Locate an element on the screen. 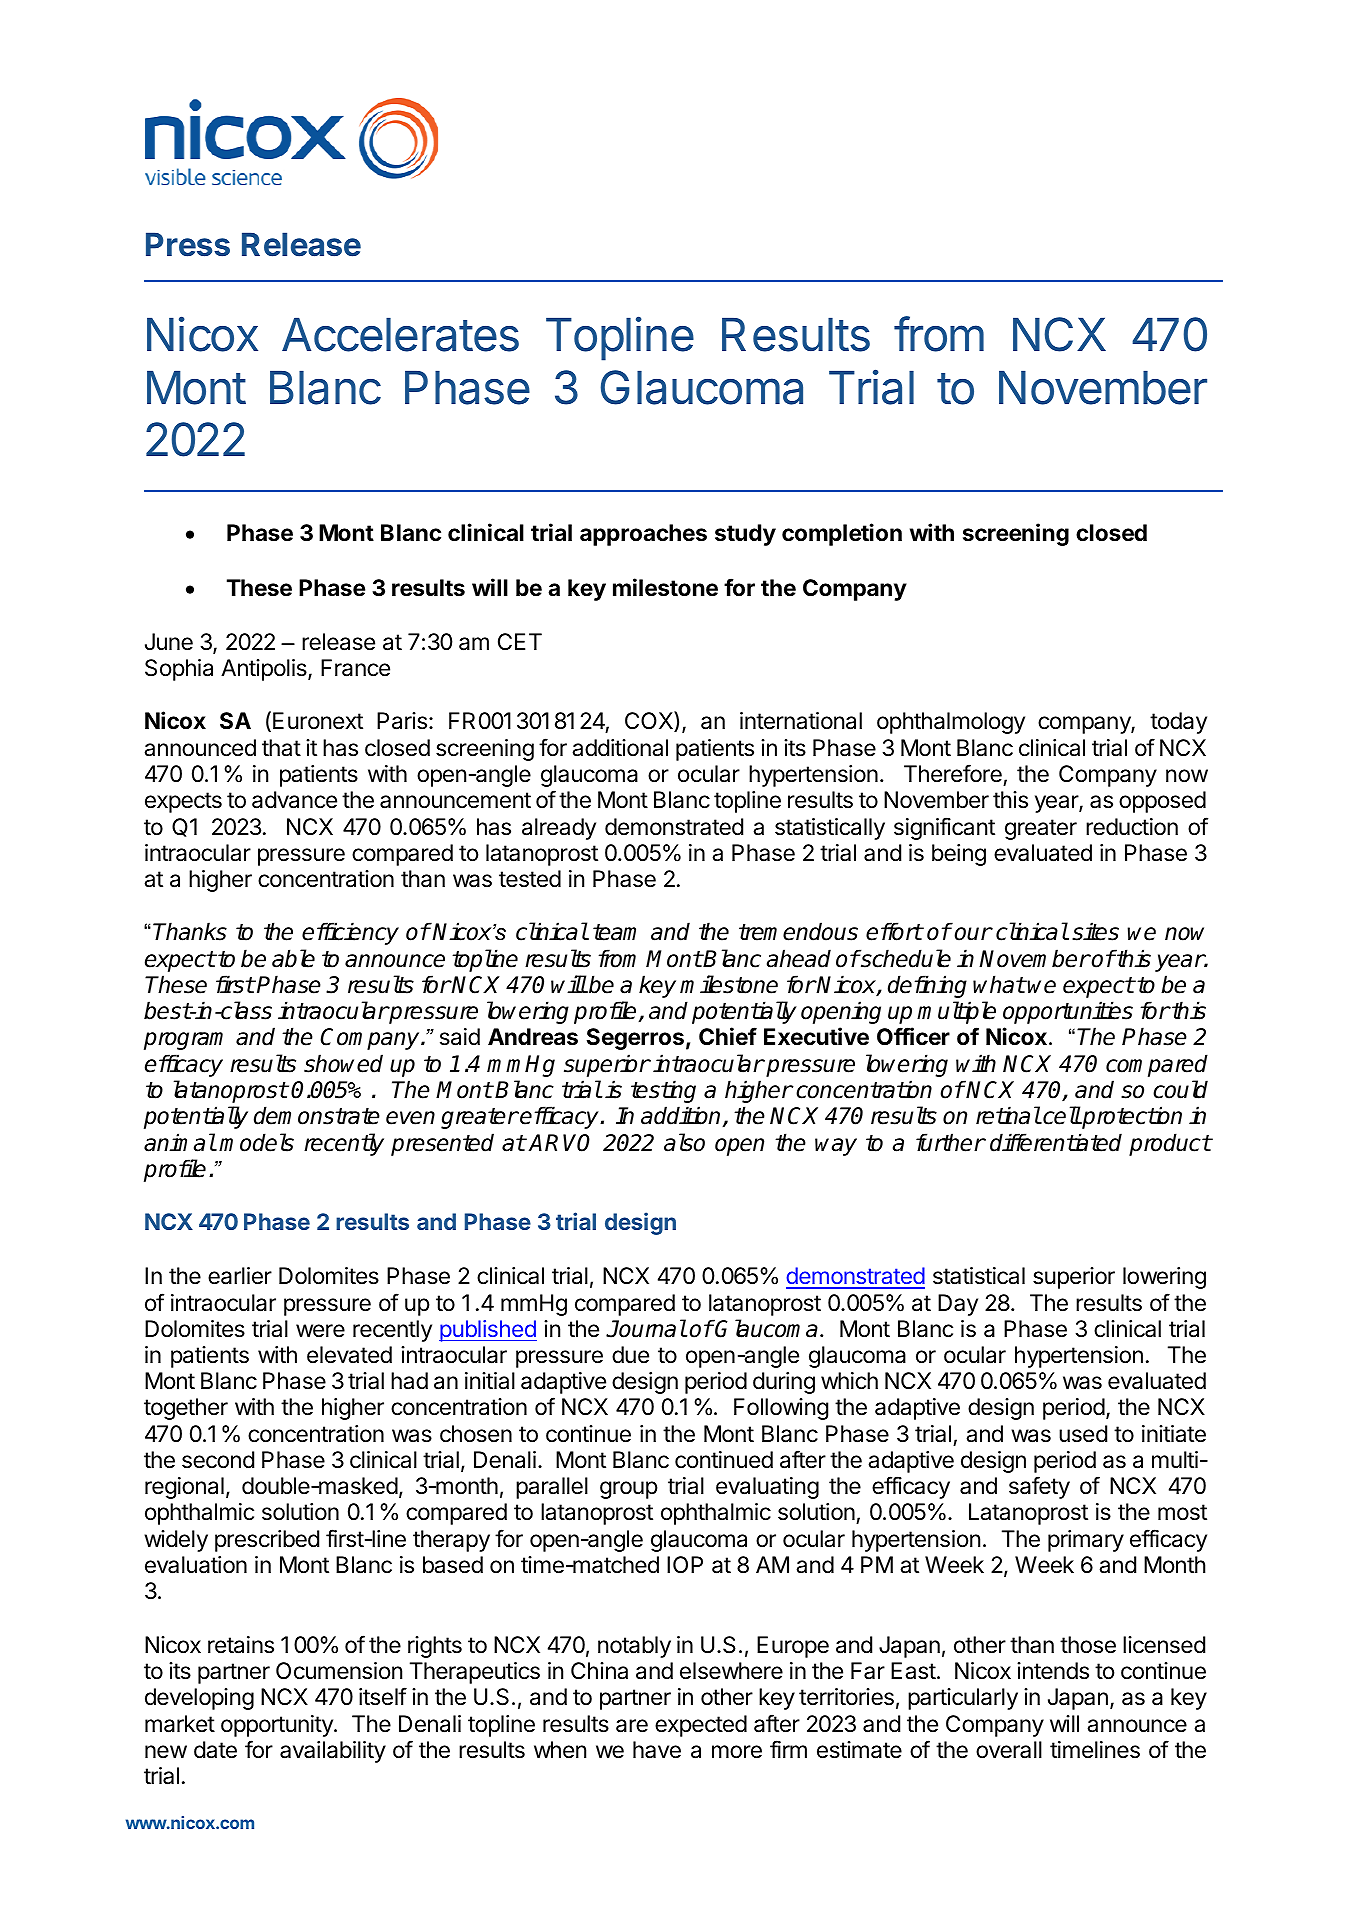  earlier is located at coordinates (240, 1276).
